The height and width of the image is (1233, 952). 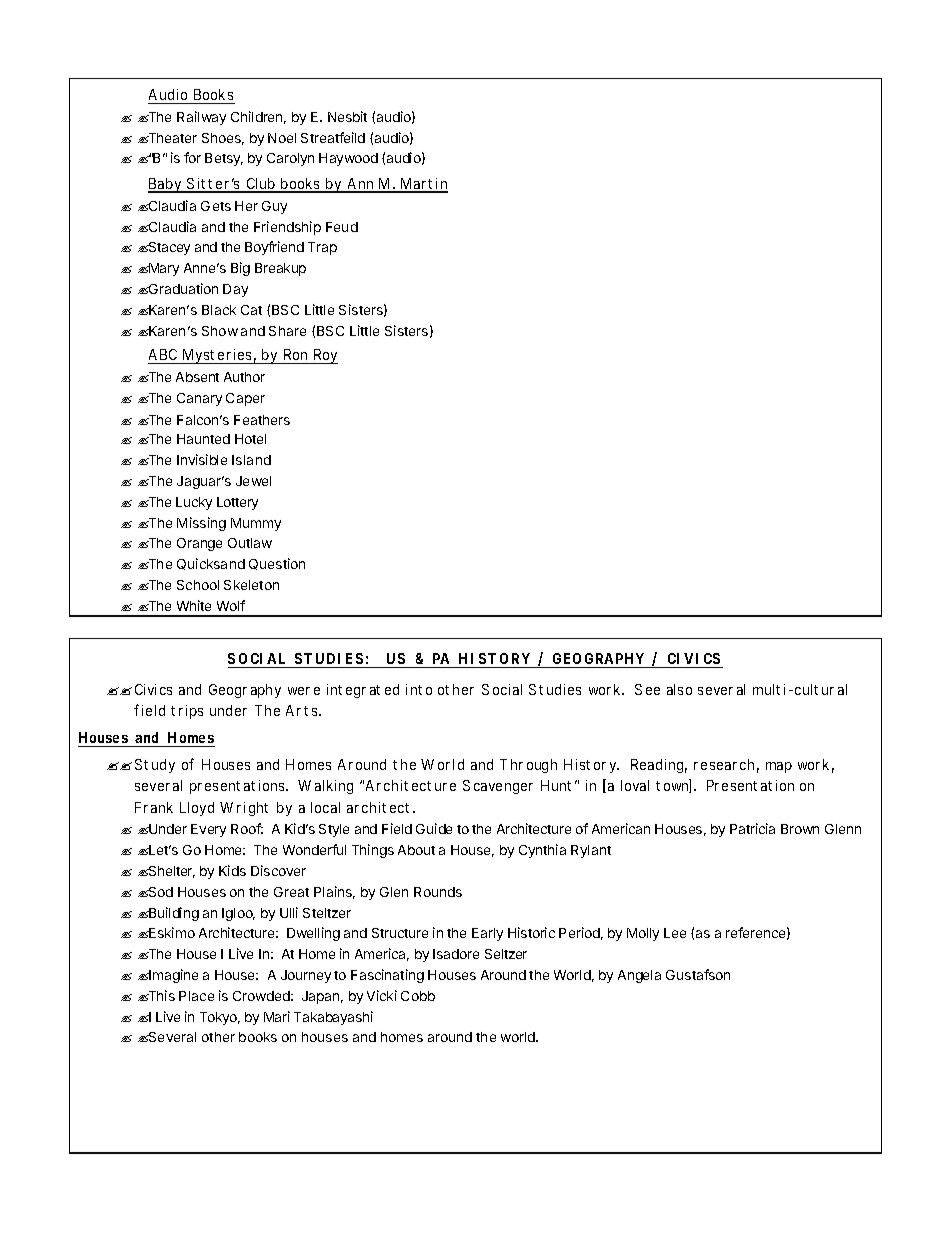 I want to click on Seltzer, so click(x=506, y=954).
